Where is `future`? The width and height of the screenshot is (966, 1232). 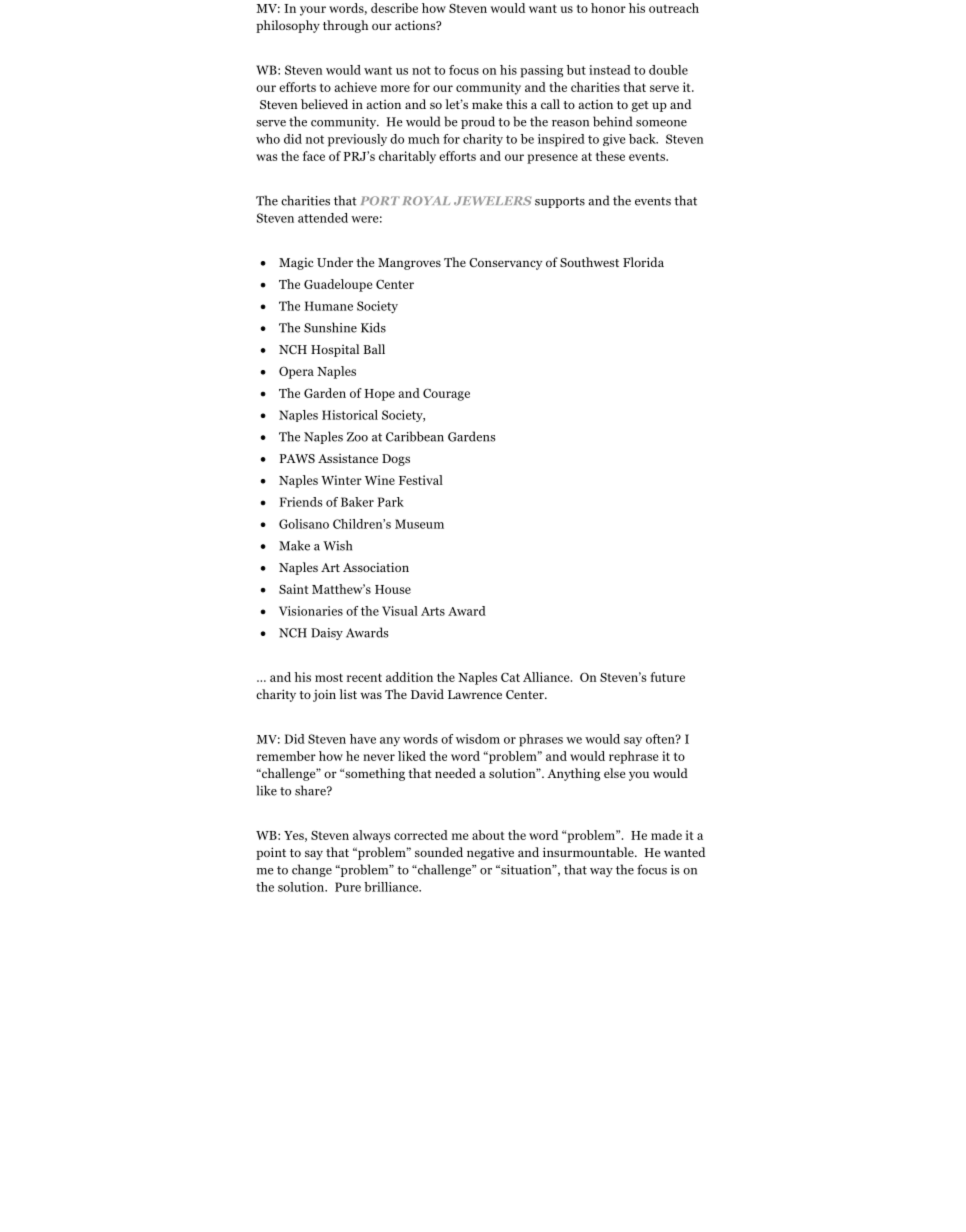 future is located at coordinates (667, 677).
